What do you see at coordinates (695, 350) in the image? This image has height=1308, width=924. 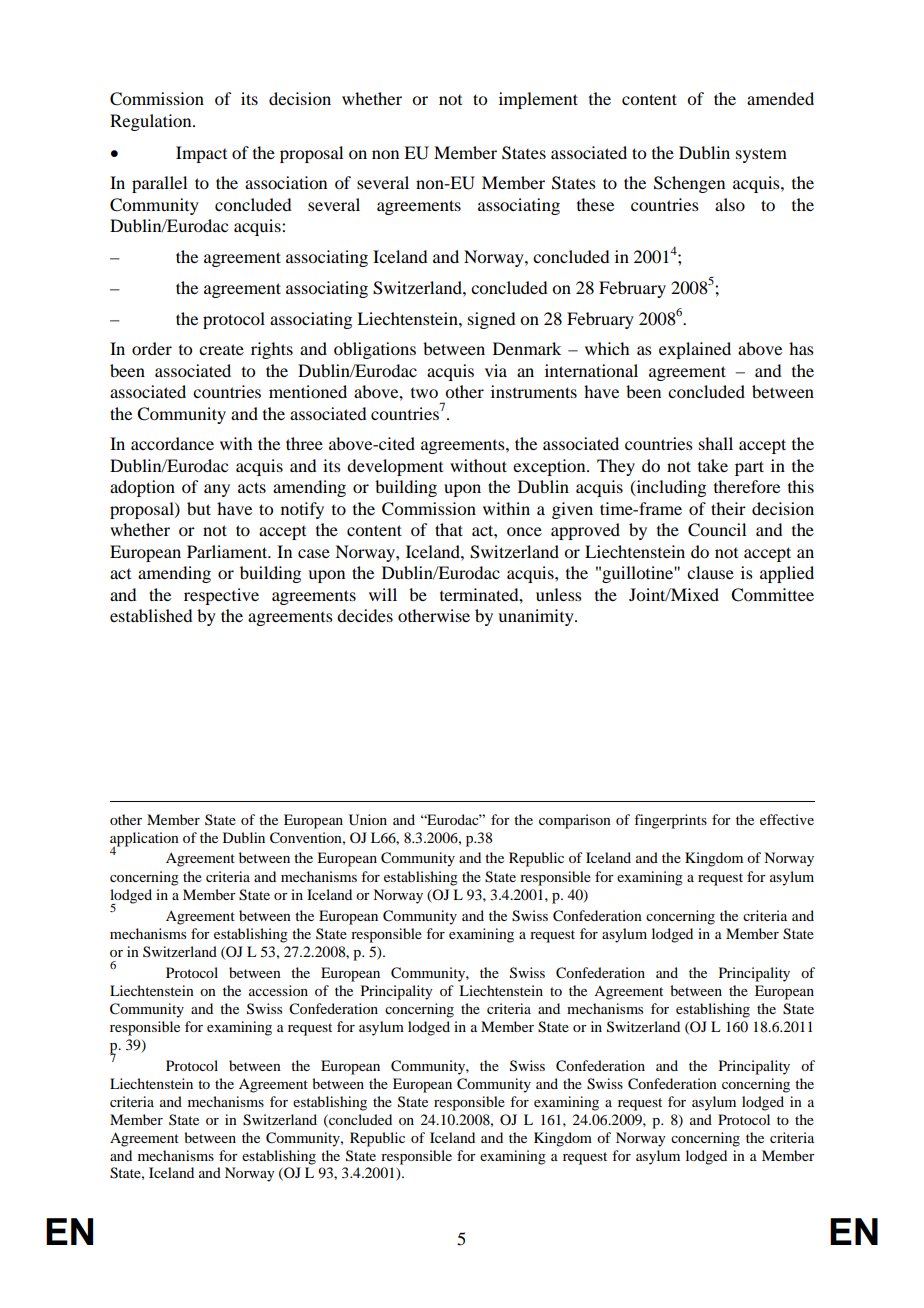 I see `explained` at bounding box center [695, 350].
